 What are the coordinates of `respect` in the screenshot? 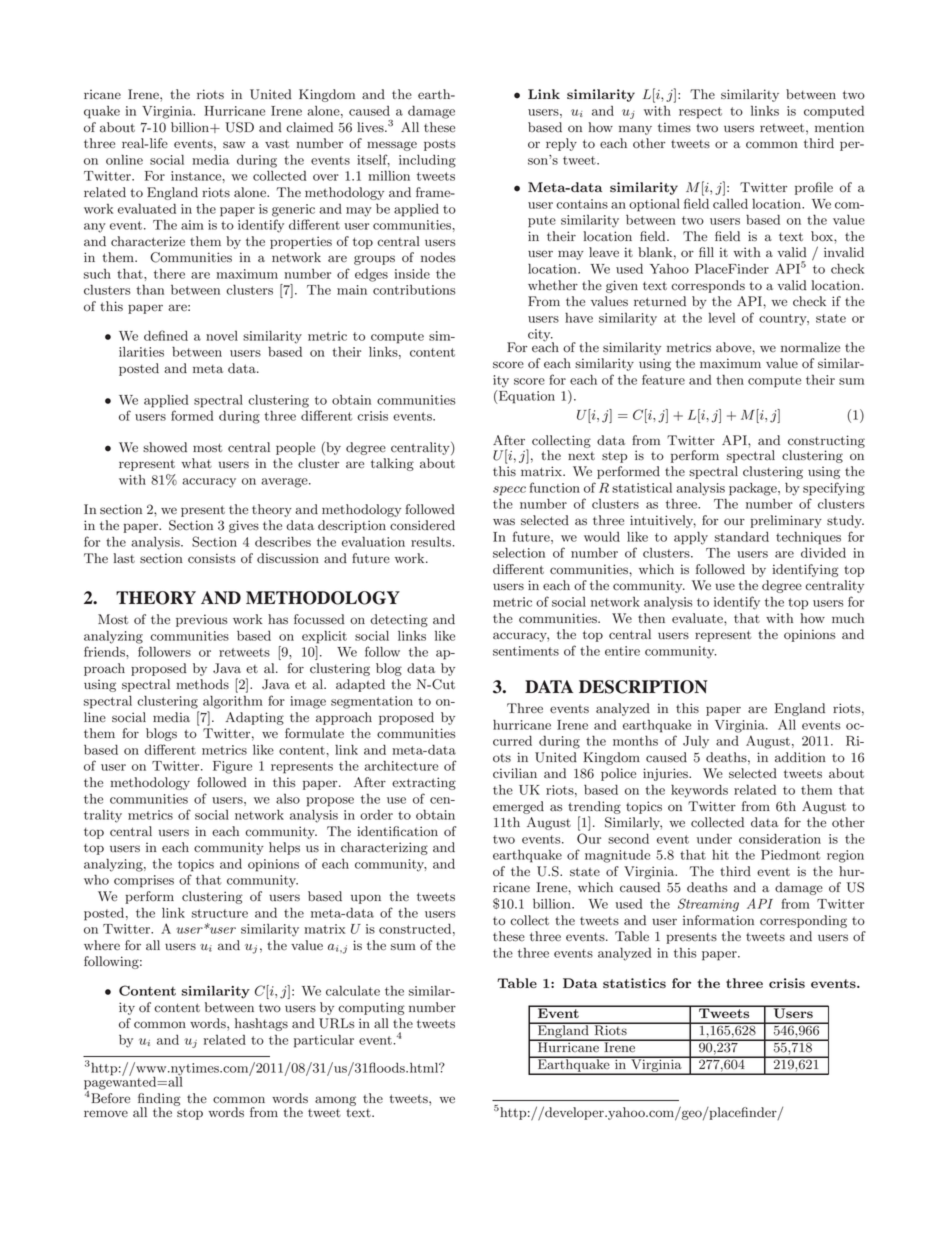 It's located at (700, 113).
